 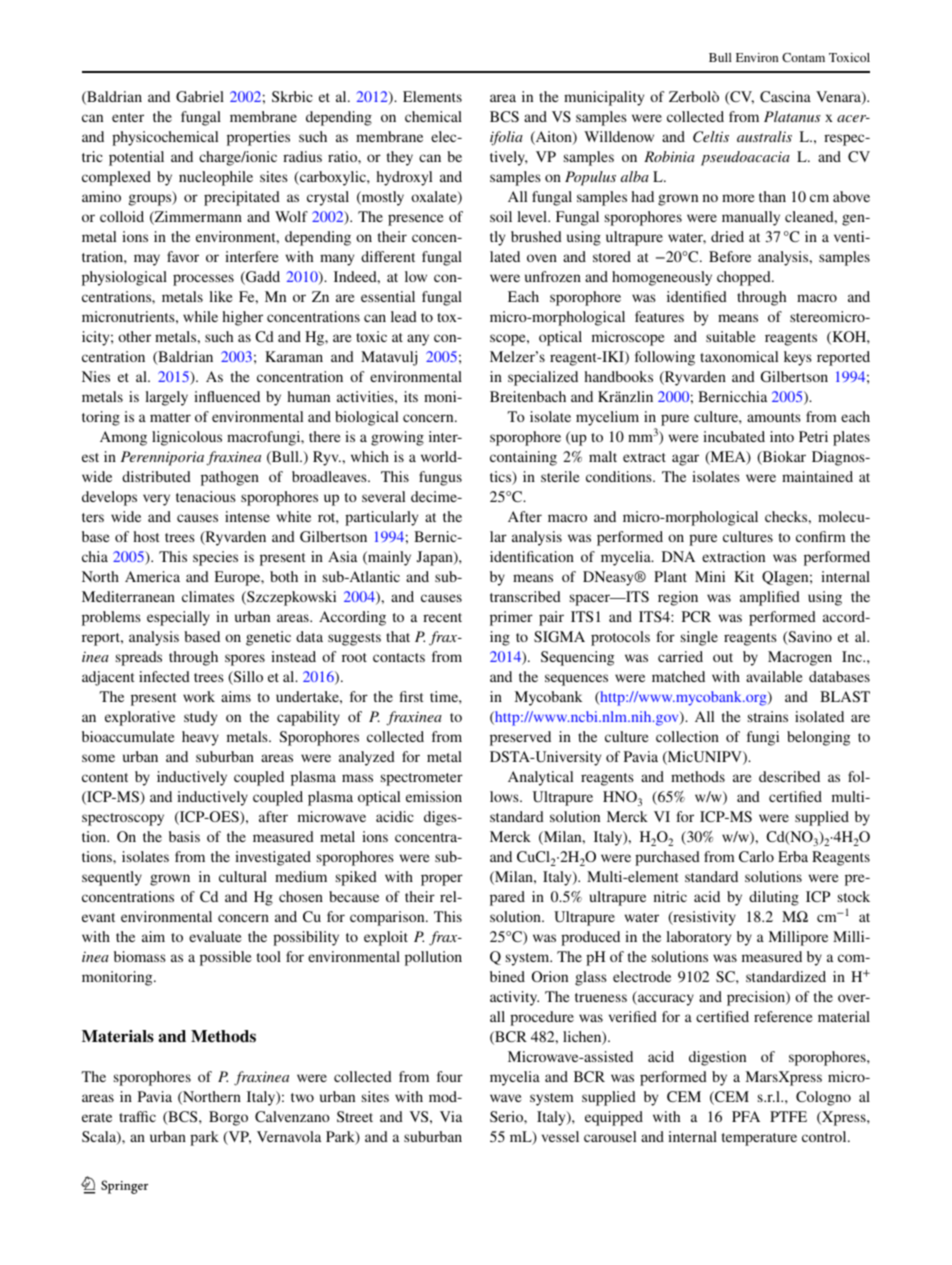 What do you see at coordinates (764, 136) in the screenshot?
I see `australis` at bounding box center [764, 136].
